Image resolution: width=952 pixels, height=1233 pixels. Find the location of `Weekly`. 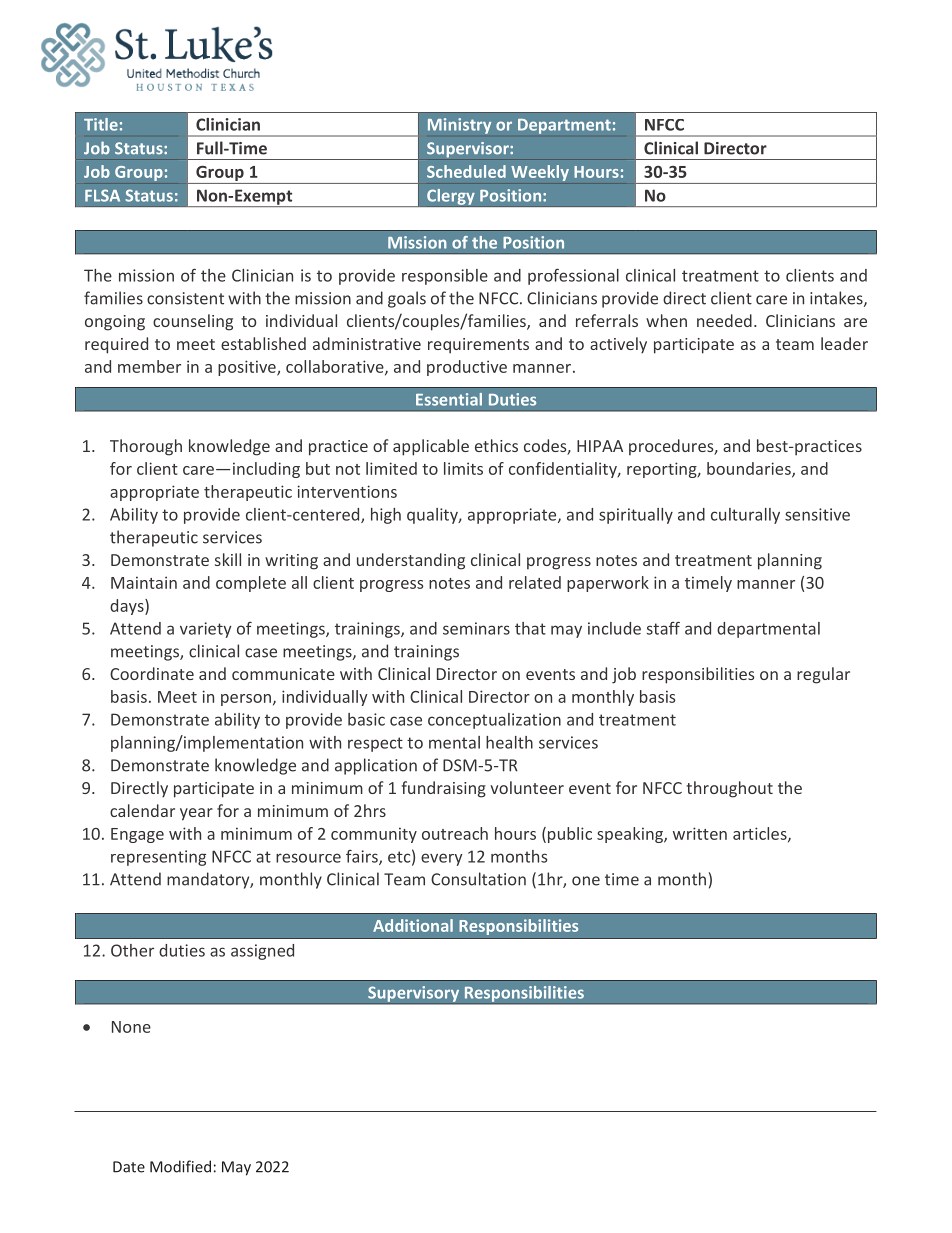

Weekly is located at coordinates (540, 173).
